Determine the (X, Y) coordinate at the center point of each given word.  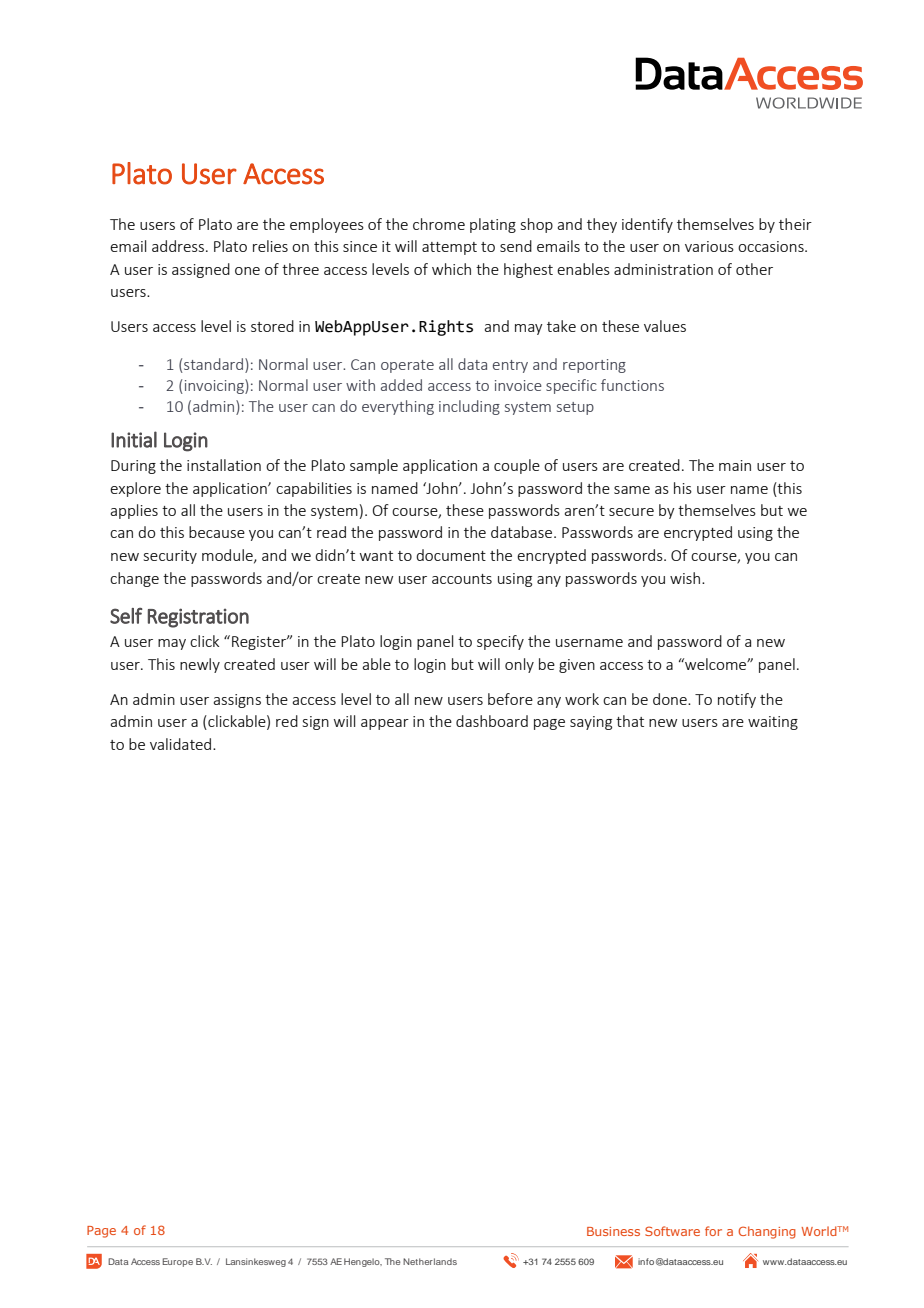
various (709, 246)
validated (182, 744)
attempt (449, 248)
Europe (178, 1262)
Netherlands (430, 1261)
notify (737, 700)
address (178, 246)
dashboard (492, 721)
